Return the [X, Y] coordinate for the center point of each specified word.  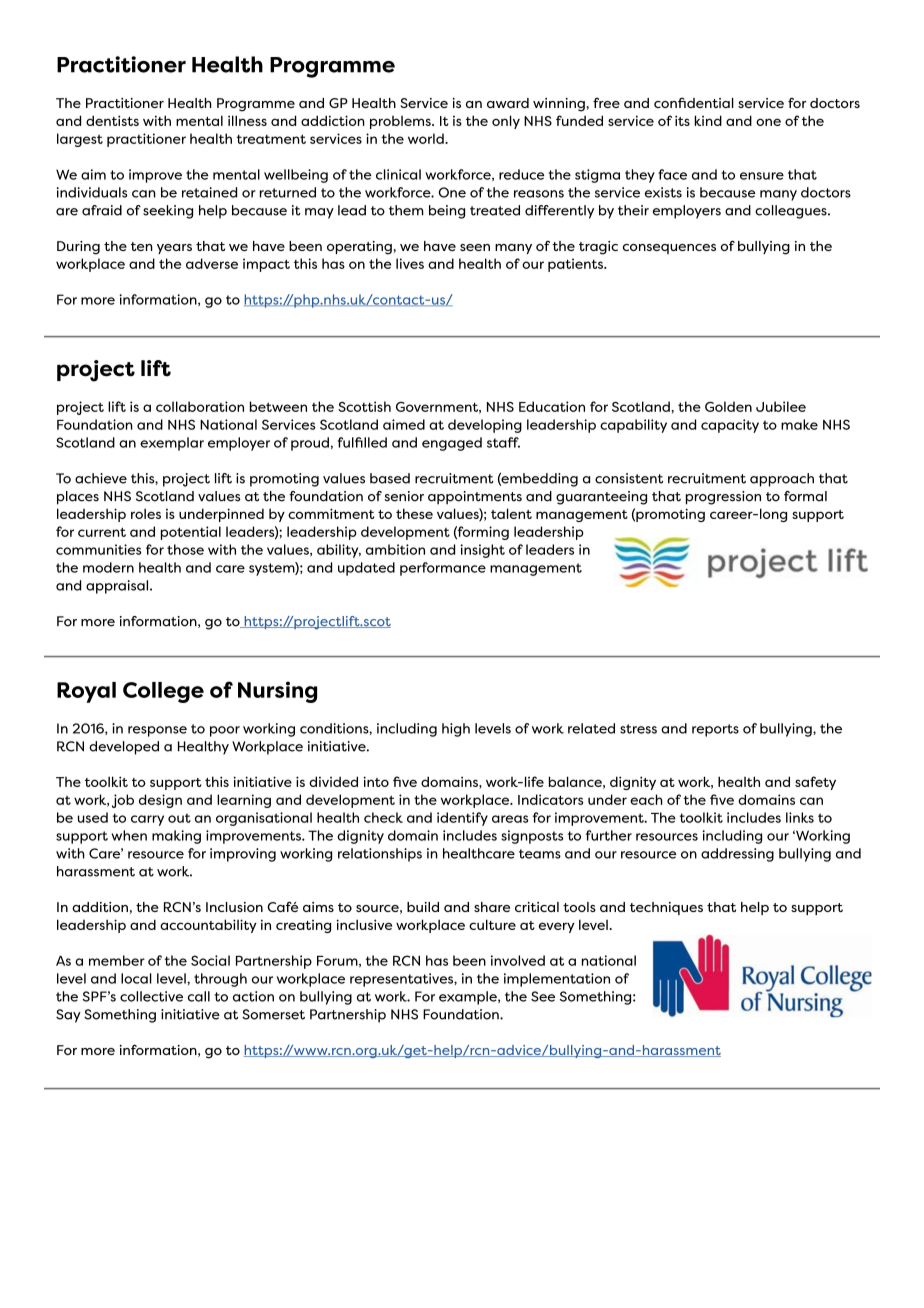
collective [151, 996]
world [427, 138]
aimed [404, 424]
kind [708, 120]
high [456, 730]
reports [715, 730]
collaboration [200, 406]
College [163, 692]
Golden [728, 406]
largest [80, 140]
